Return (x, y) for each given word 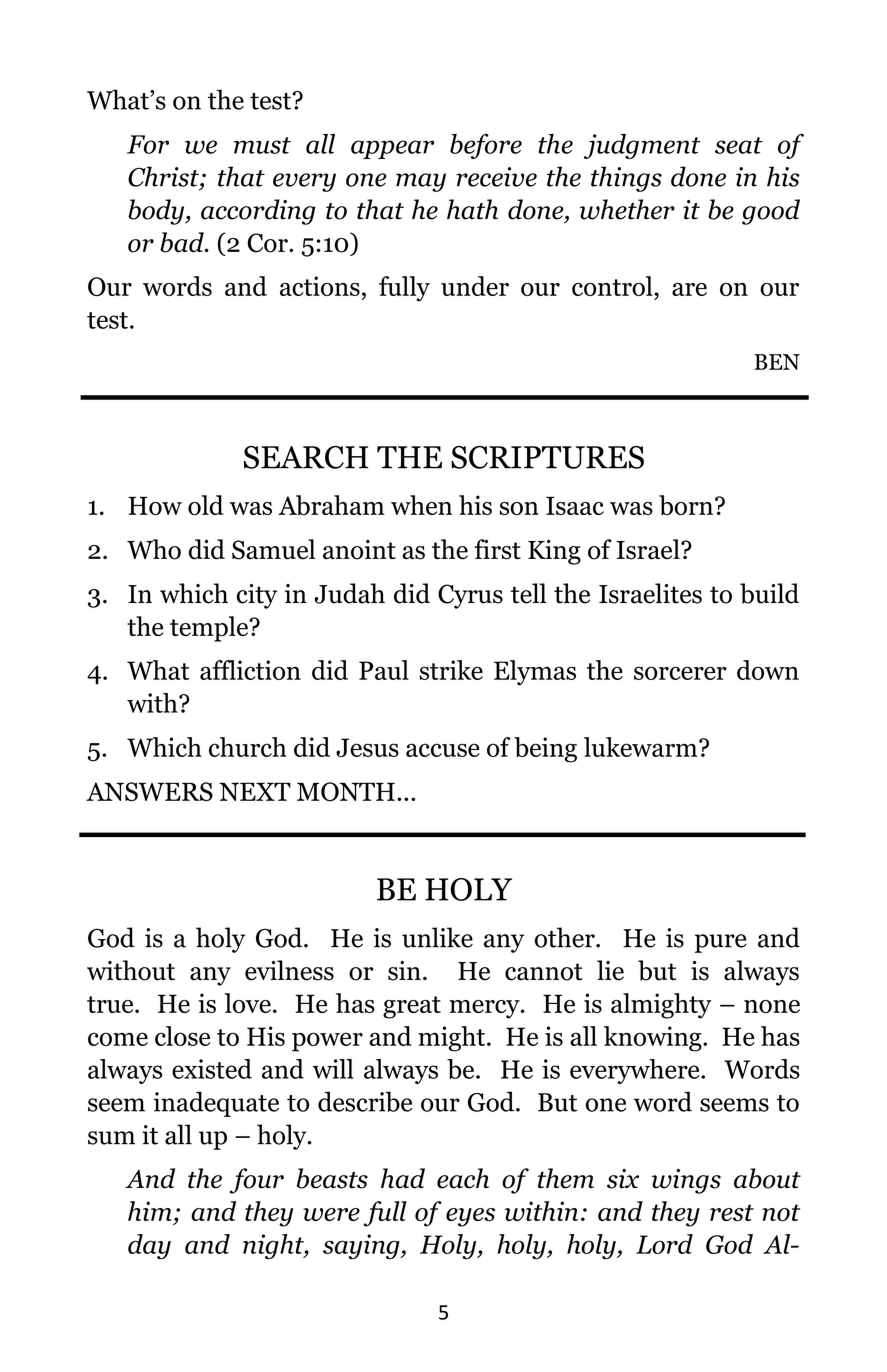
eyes (470, 1217)
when (421, 505)
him (150, 1211)
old (206, 505)
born (687, 505)
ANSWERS (149, 791)
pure (721, 943)
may (421, 182)
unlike (437, 937)
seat (739, 145)
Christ (164, 177)
